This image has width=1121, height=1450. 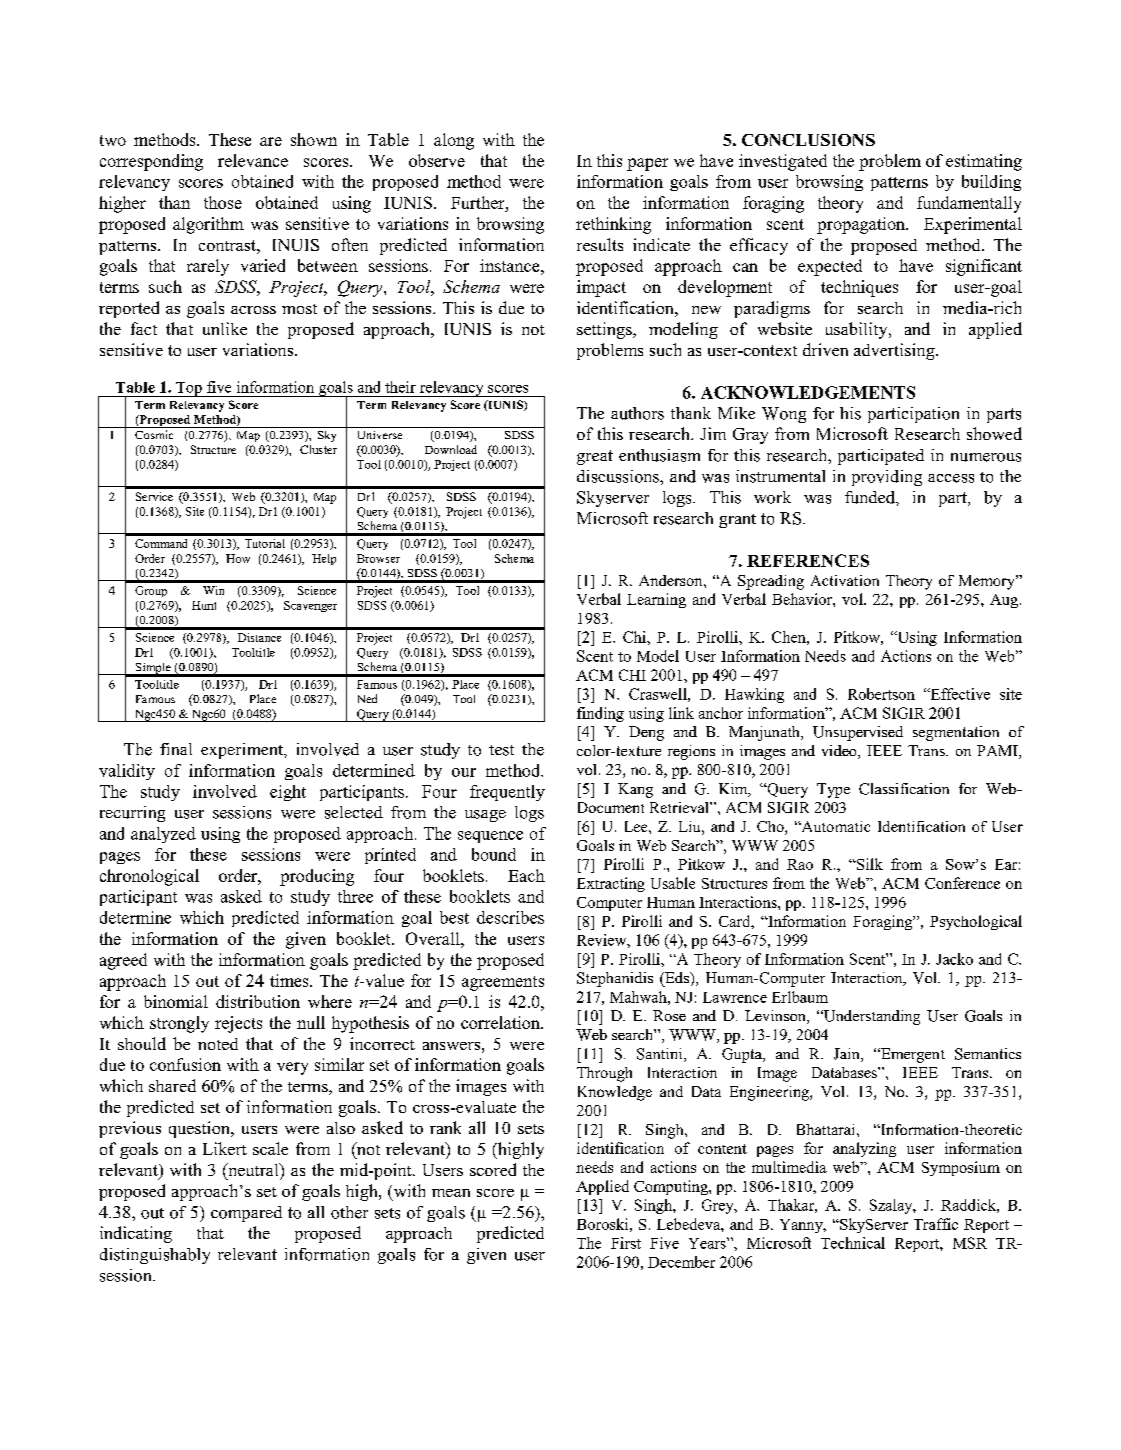 What do you see at coordinates (176, 749) in the image?
I see `final` at bounding box center [176, 749].
